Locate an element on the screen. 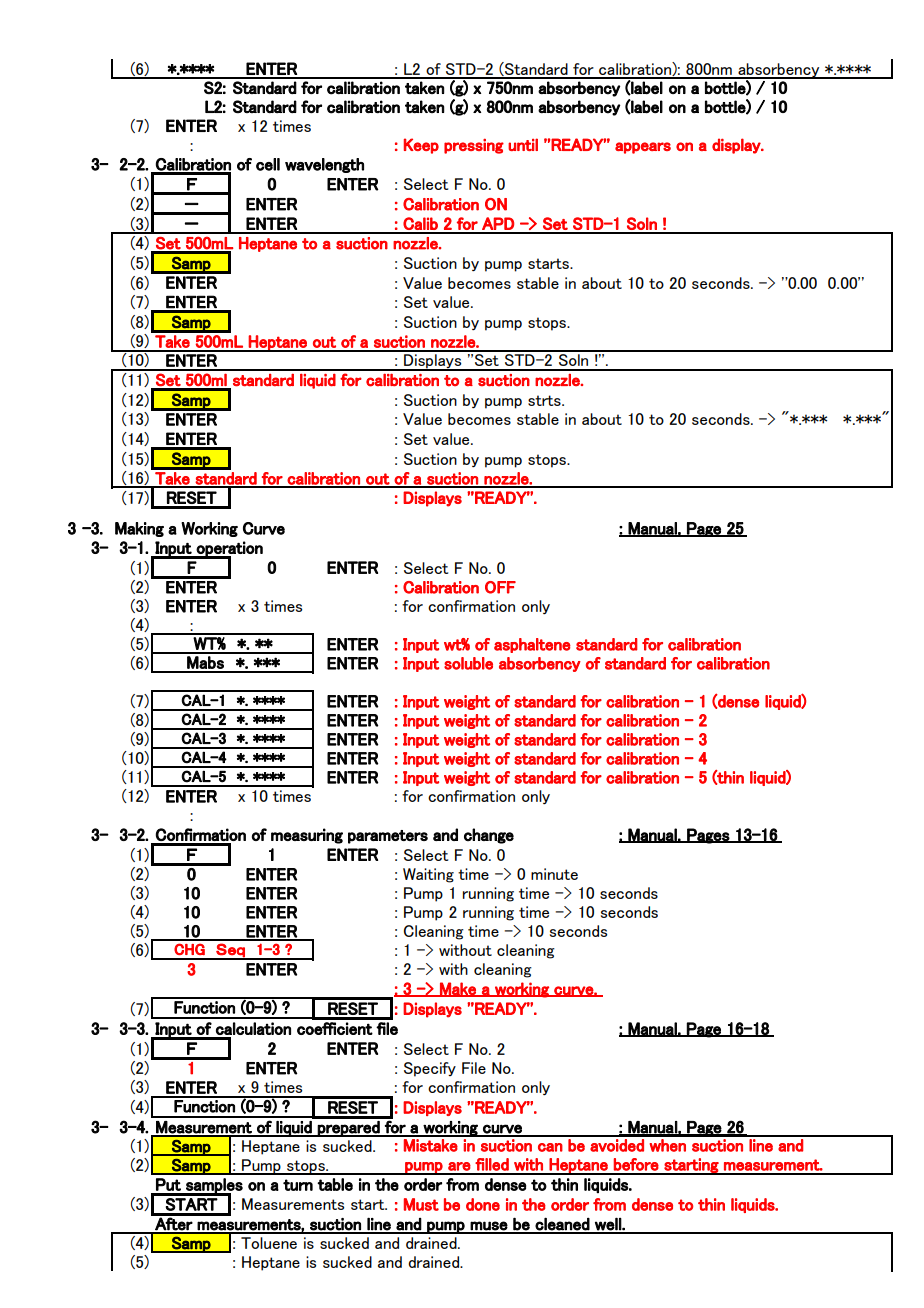 The image size is (924, 1308). soluble is located at coordinates (468, 663).
